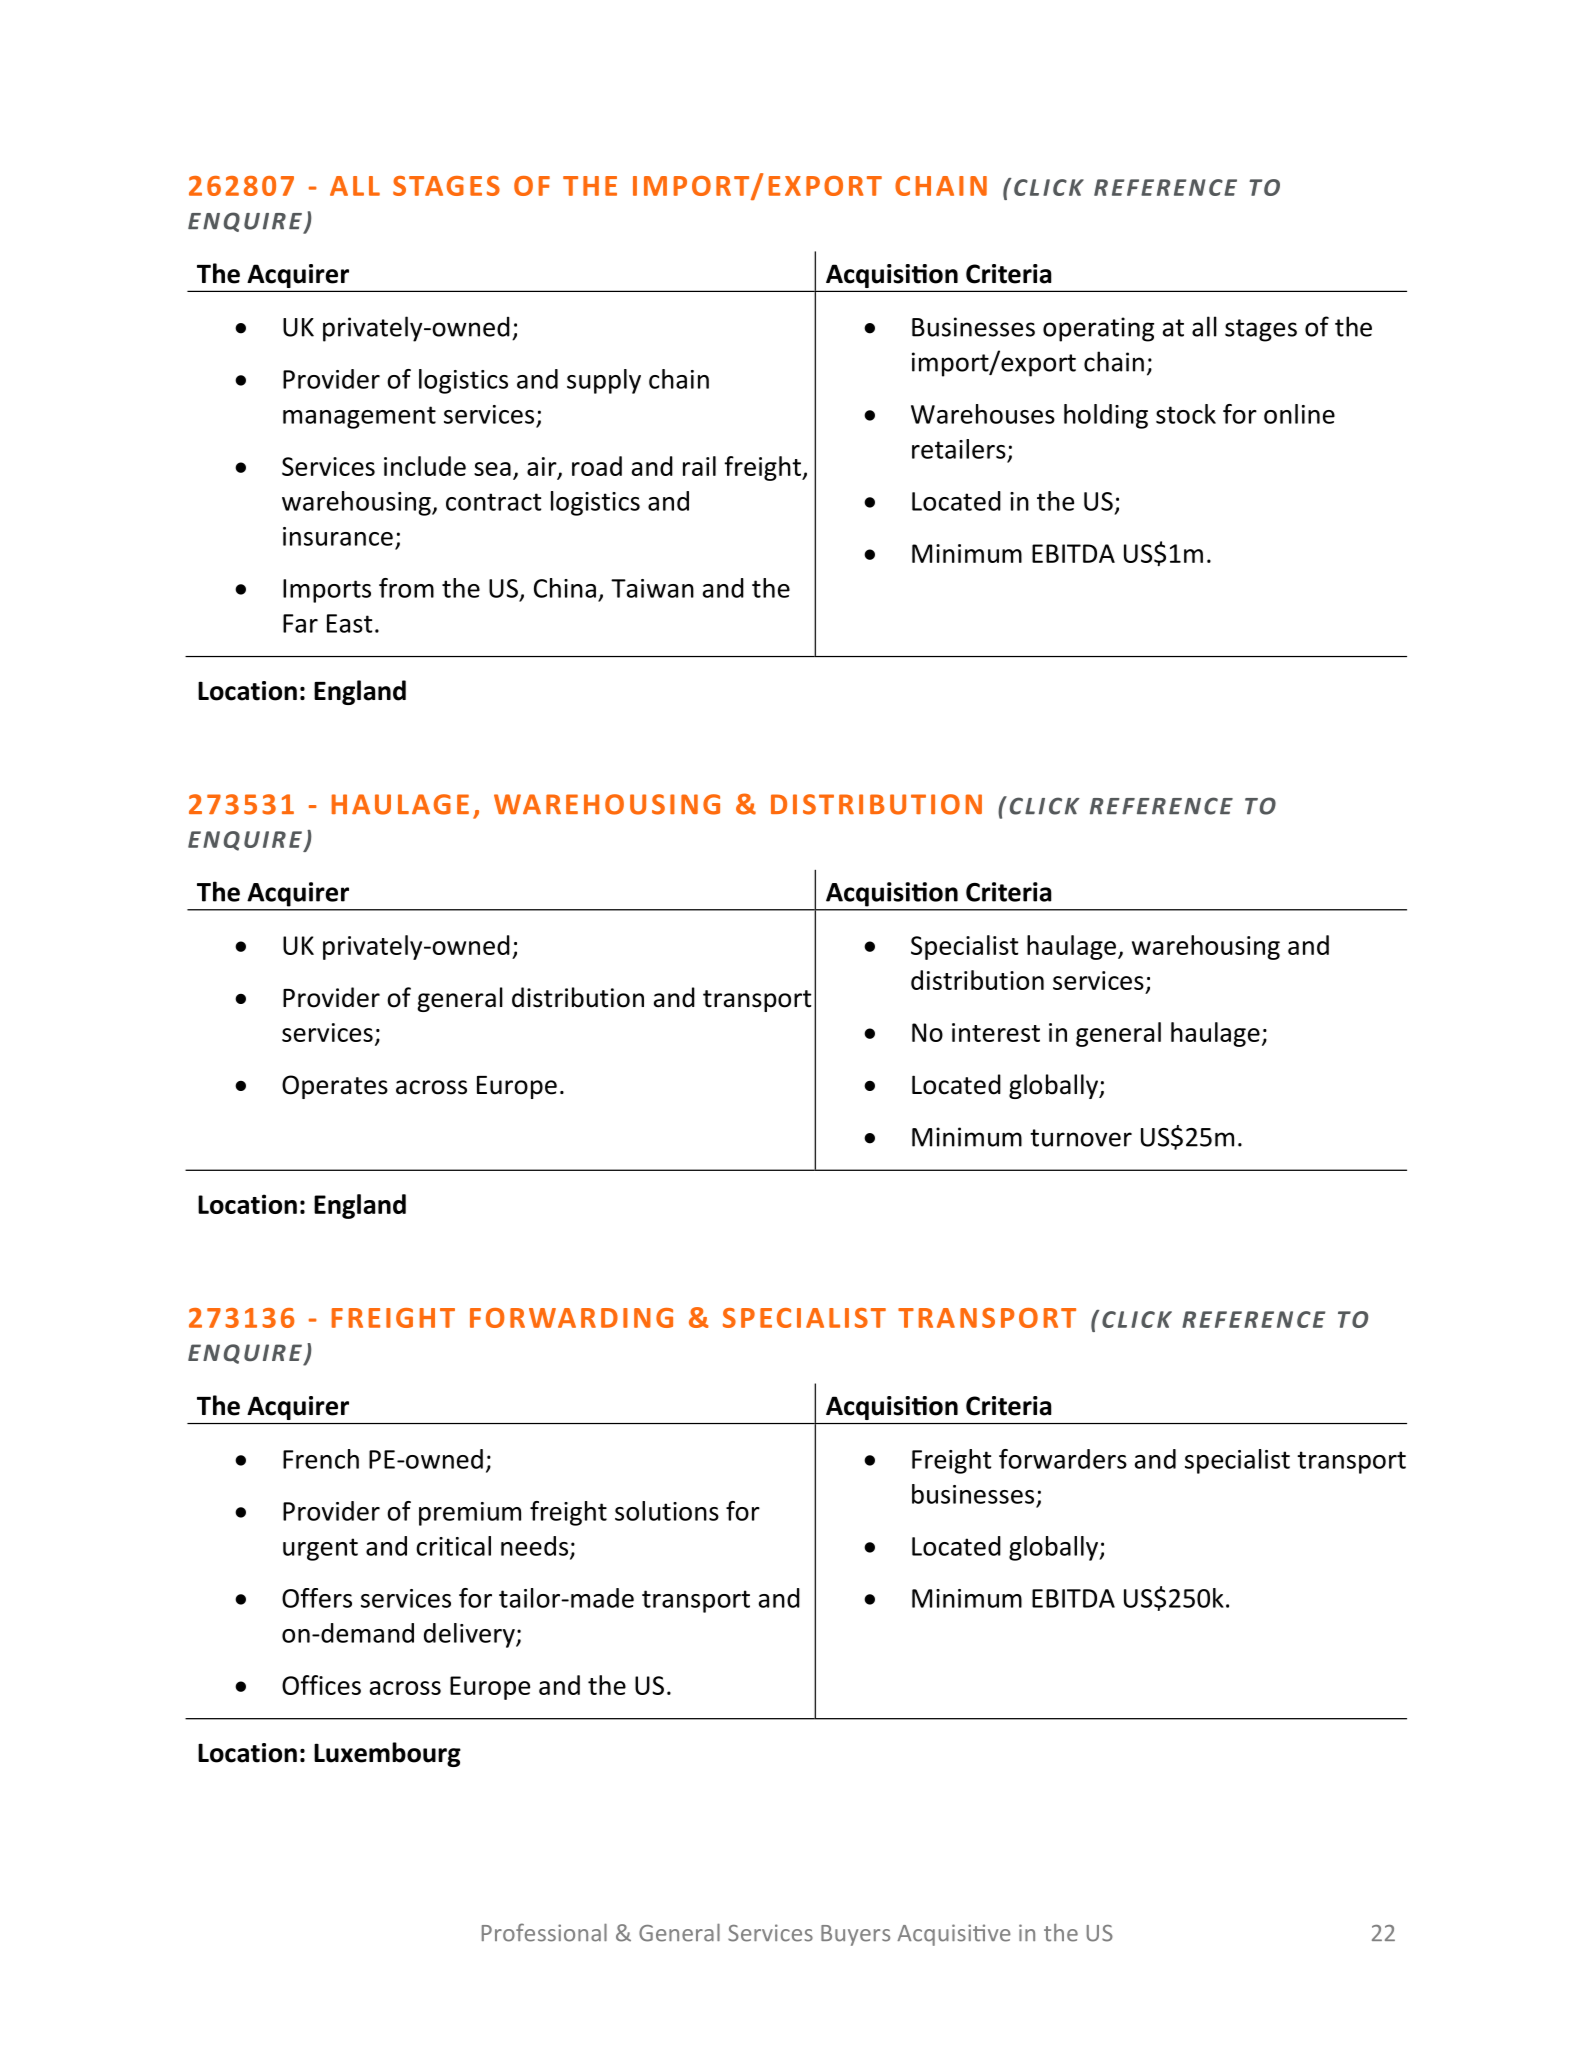  What do you see at coordinates (1063, 1459) in the screenshot?
I see `forwarders` at bounding box center [1063, 1459].
